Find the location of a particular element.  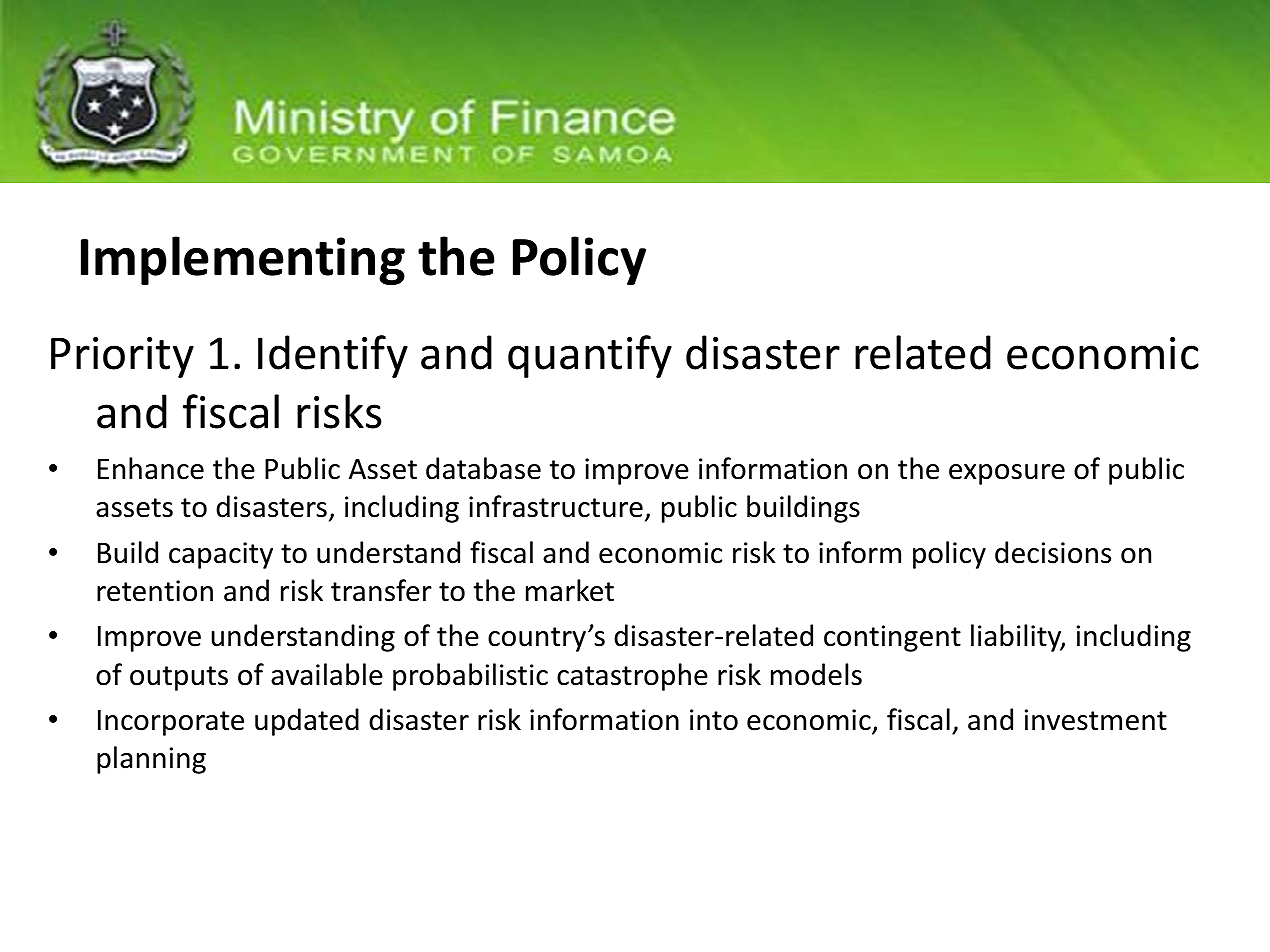

exposure is located at coordinates (1007, 474).
